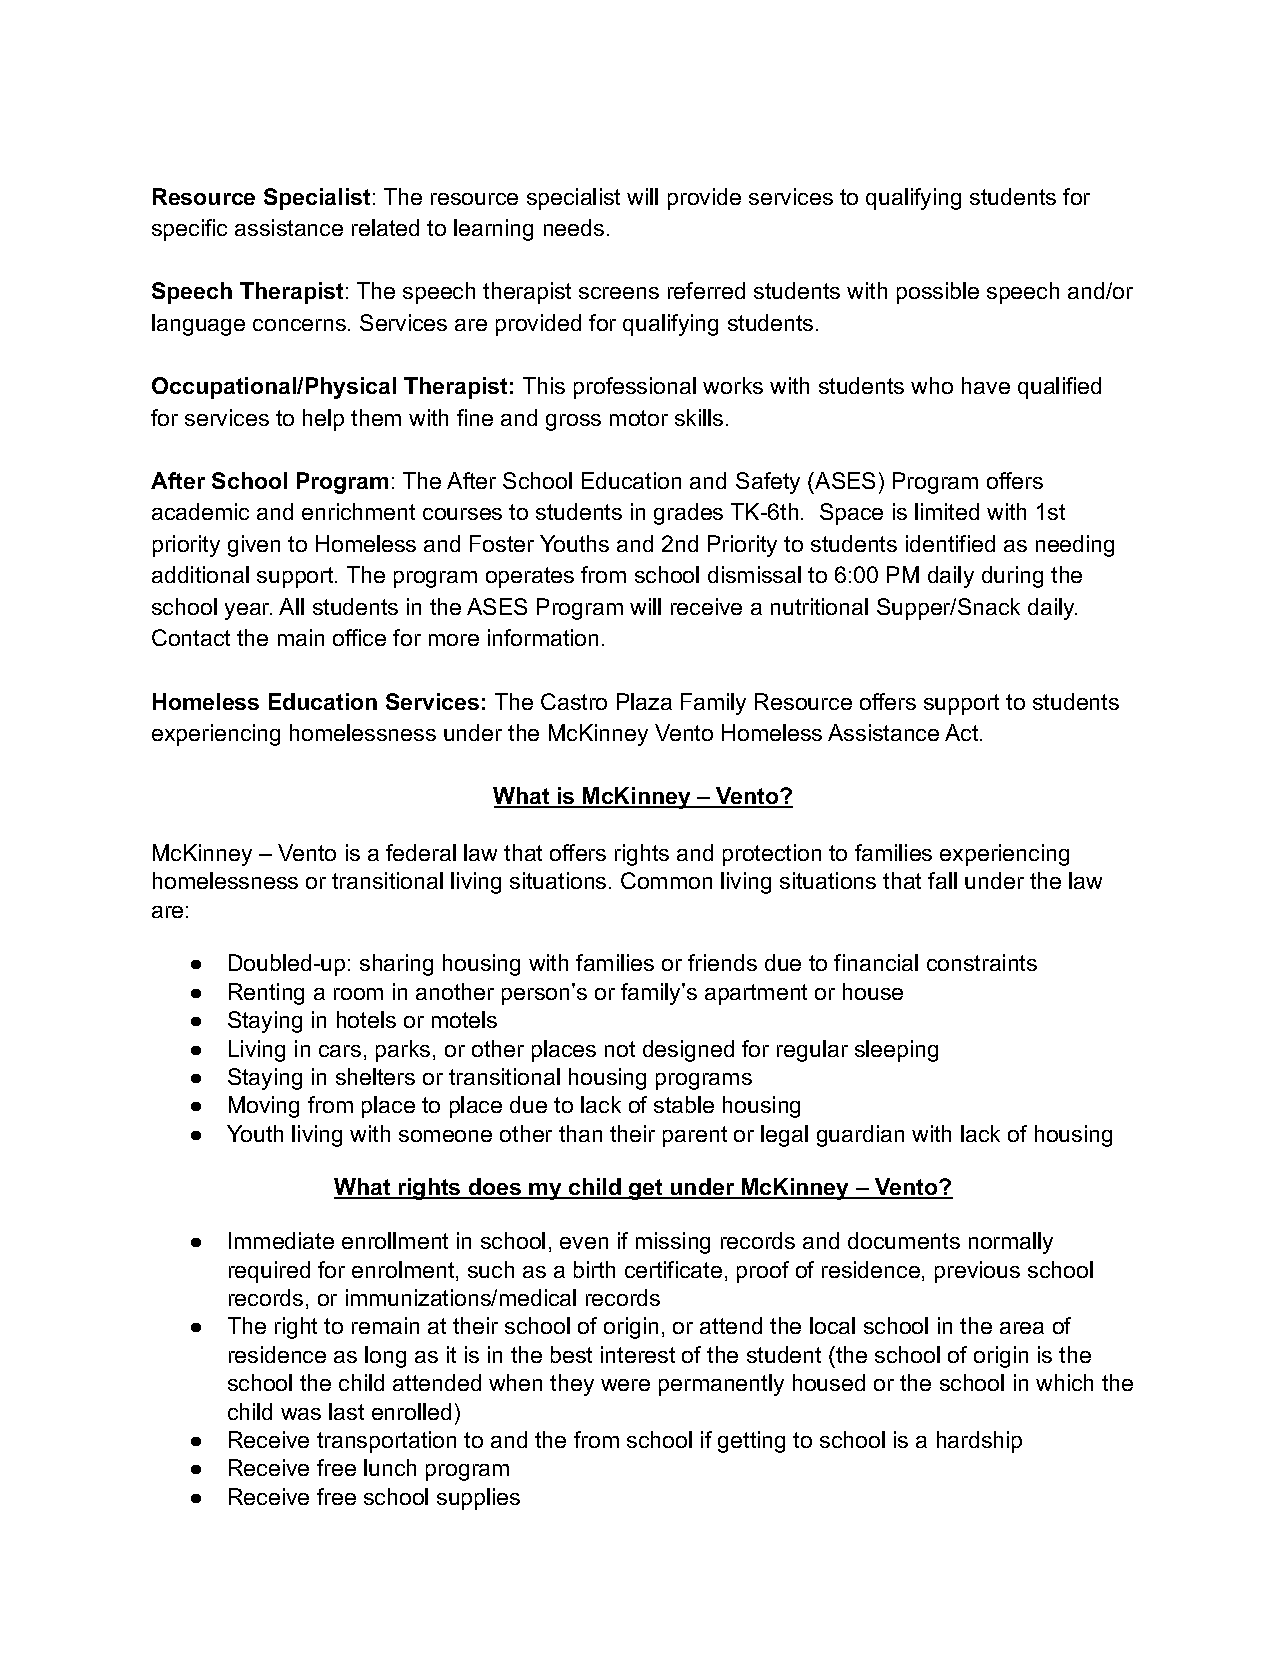  Describe the element at coordinates (950, 543) in the page. I see `identified` at that location.
